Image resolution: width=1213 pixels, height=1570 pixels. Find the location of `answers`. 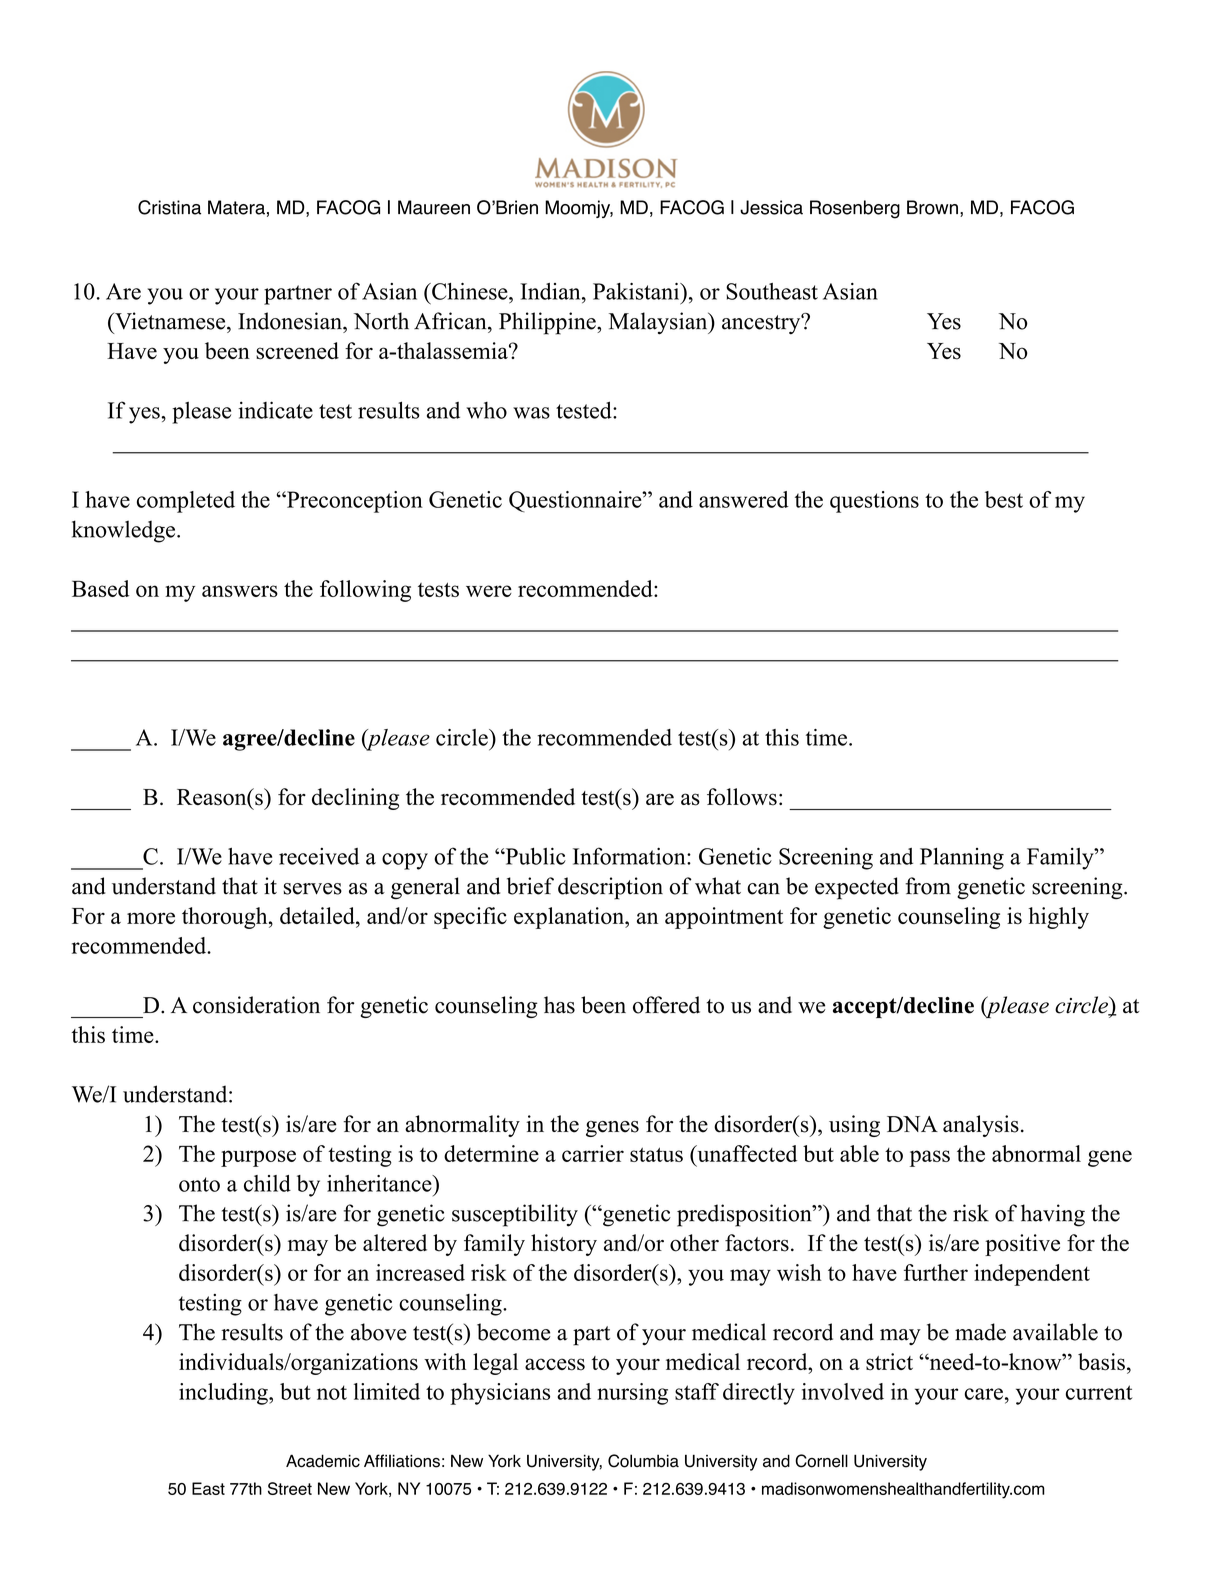

answers is located at coordinates (240, 591).
